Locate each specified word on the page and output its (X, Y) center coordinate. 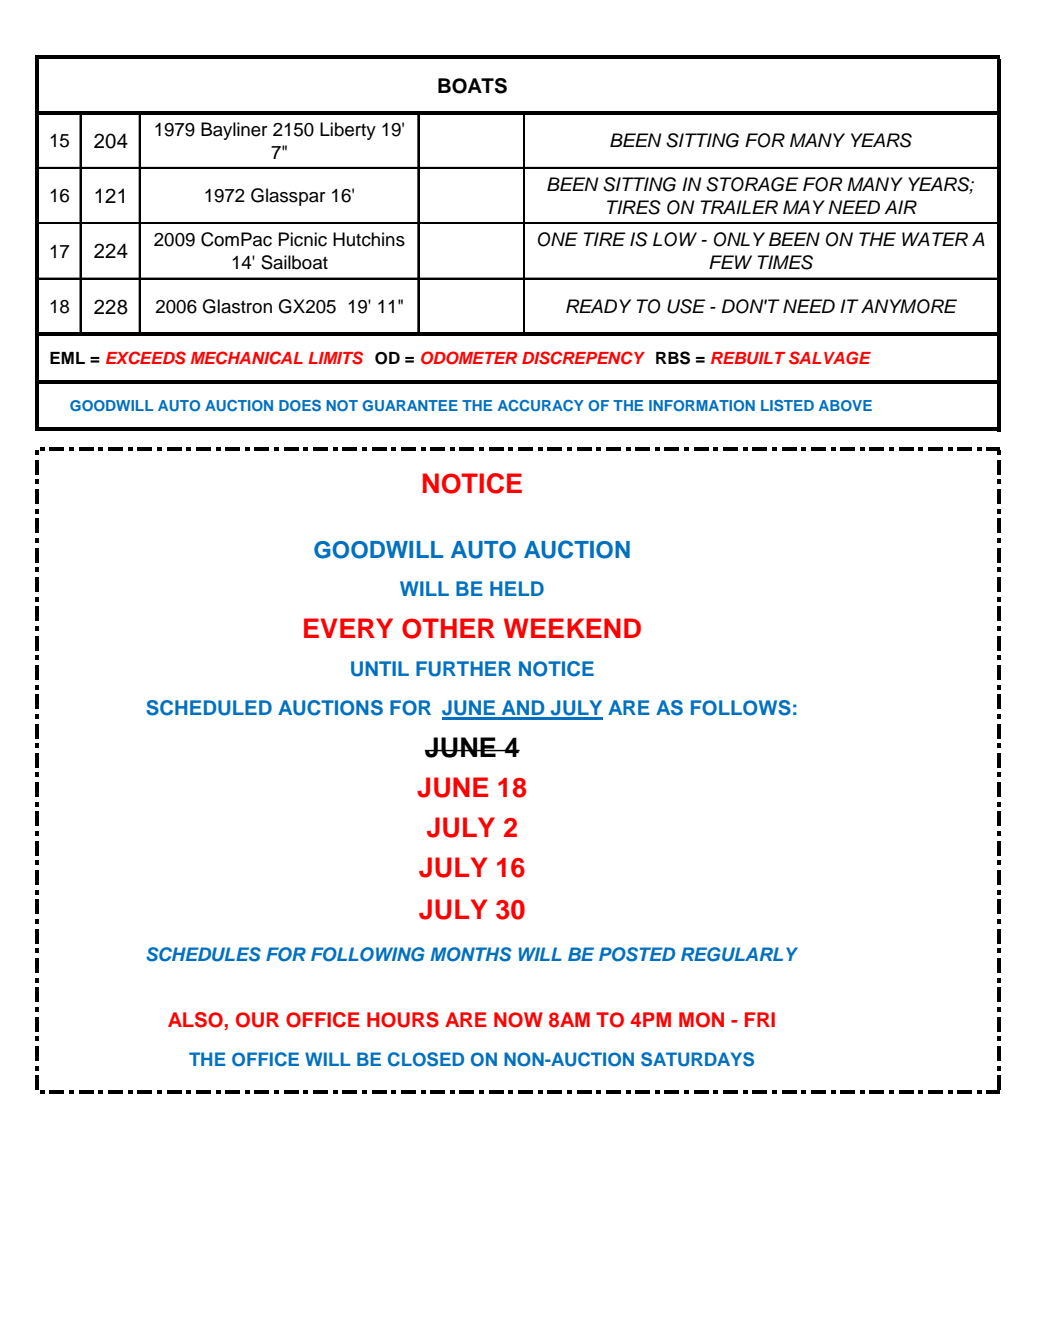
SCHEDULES (203, 954)
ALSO (195, 1020)
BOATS (472, 86)
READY (598, 306)
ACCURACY (541, 405)
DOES (300, 405)
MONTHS (471, 954)
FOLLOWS (741, 708)
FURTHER (463, 669)
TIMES (785, 262)
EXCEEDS (146, 358)
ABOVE (845, 405)
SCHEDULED (209, 708)
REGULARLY (739, 954)
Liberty (348, 131)
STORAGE (752, 184)
